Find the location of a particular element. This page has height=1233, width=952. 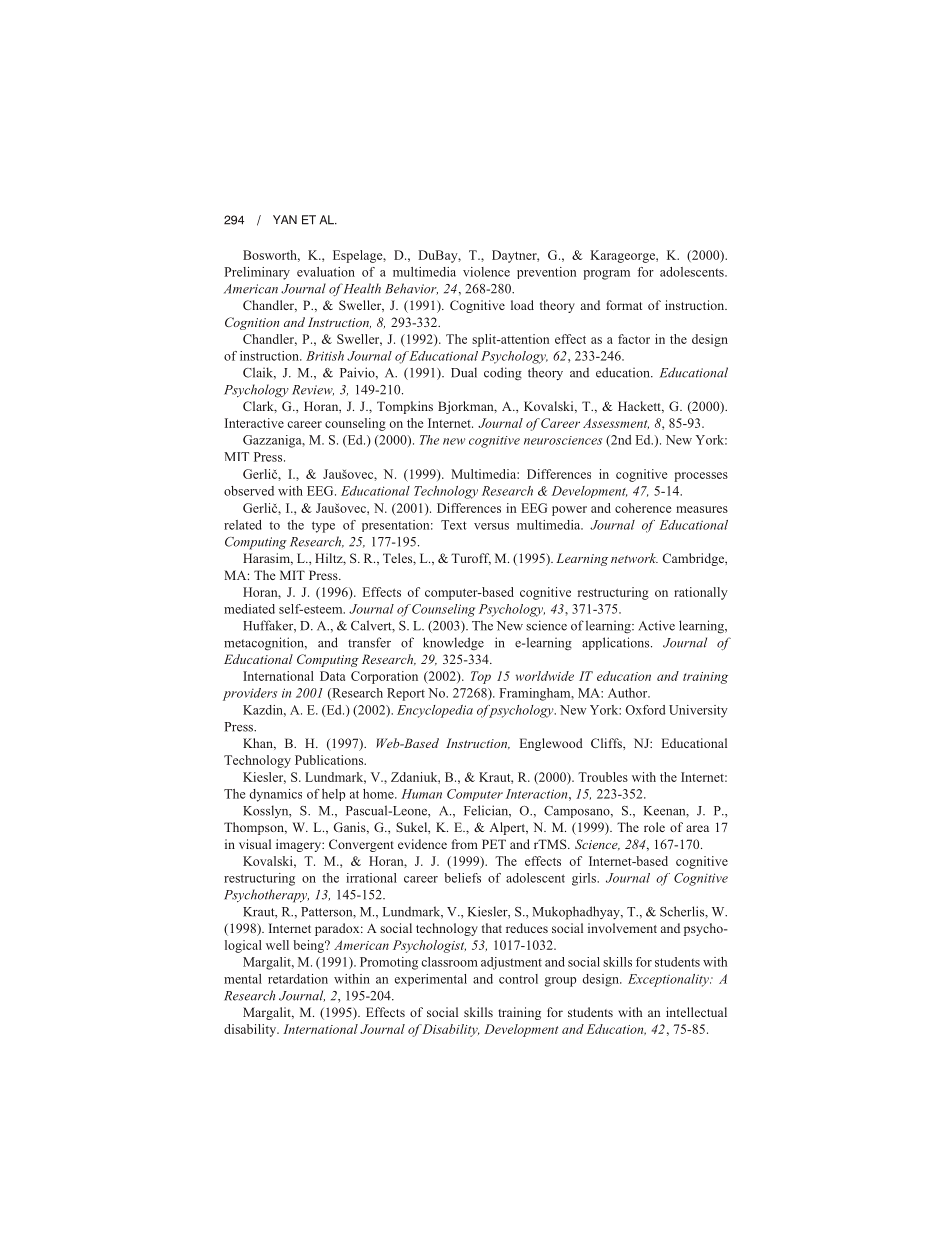

retardation is located at coordinates (298, 979).
